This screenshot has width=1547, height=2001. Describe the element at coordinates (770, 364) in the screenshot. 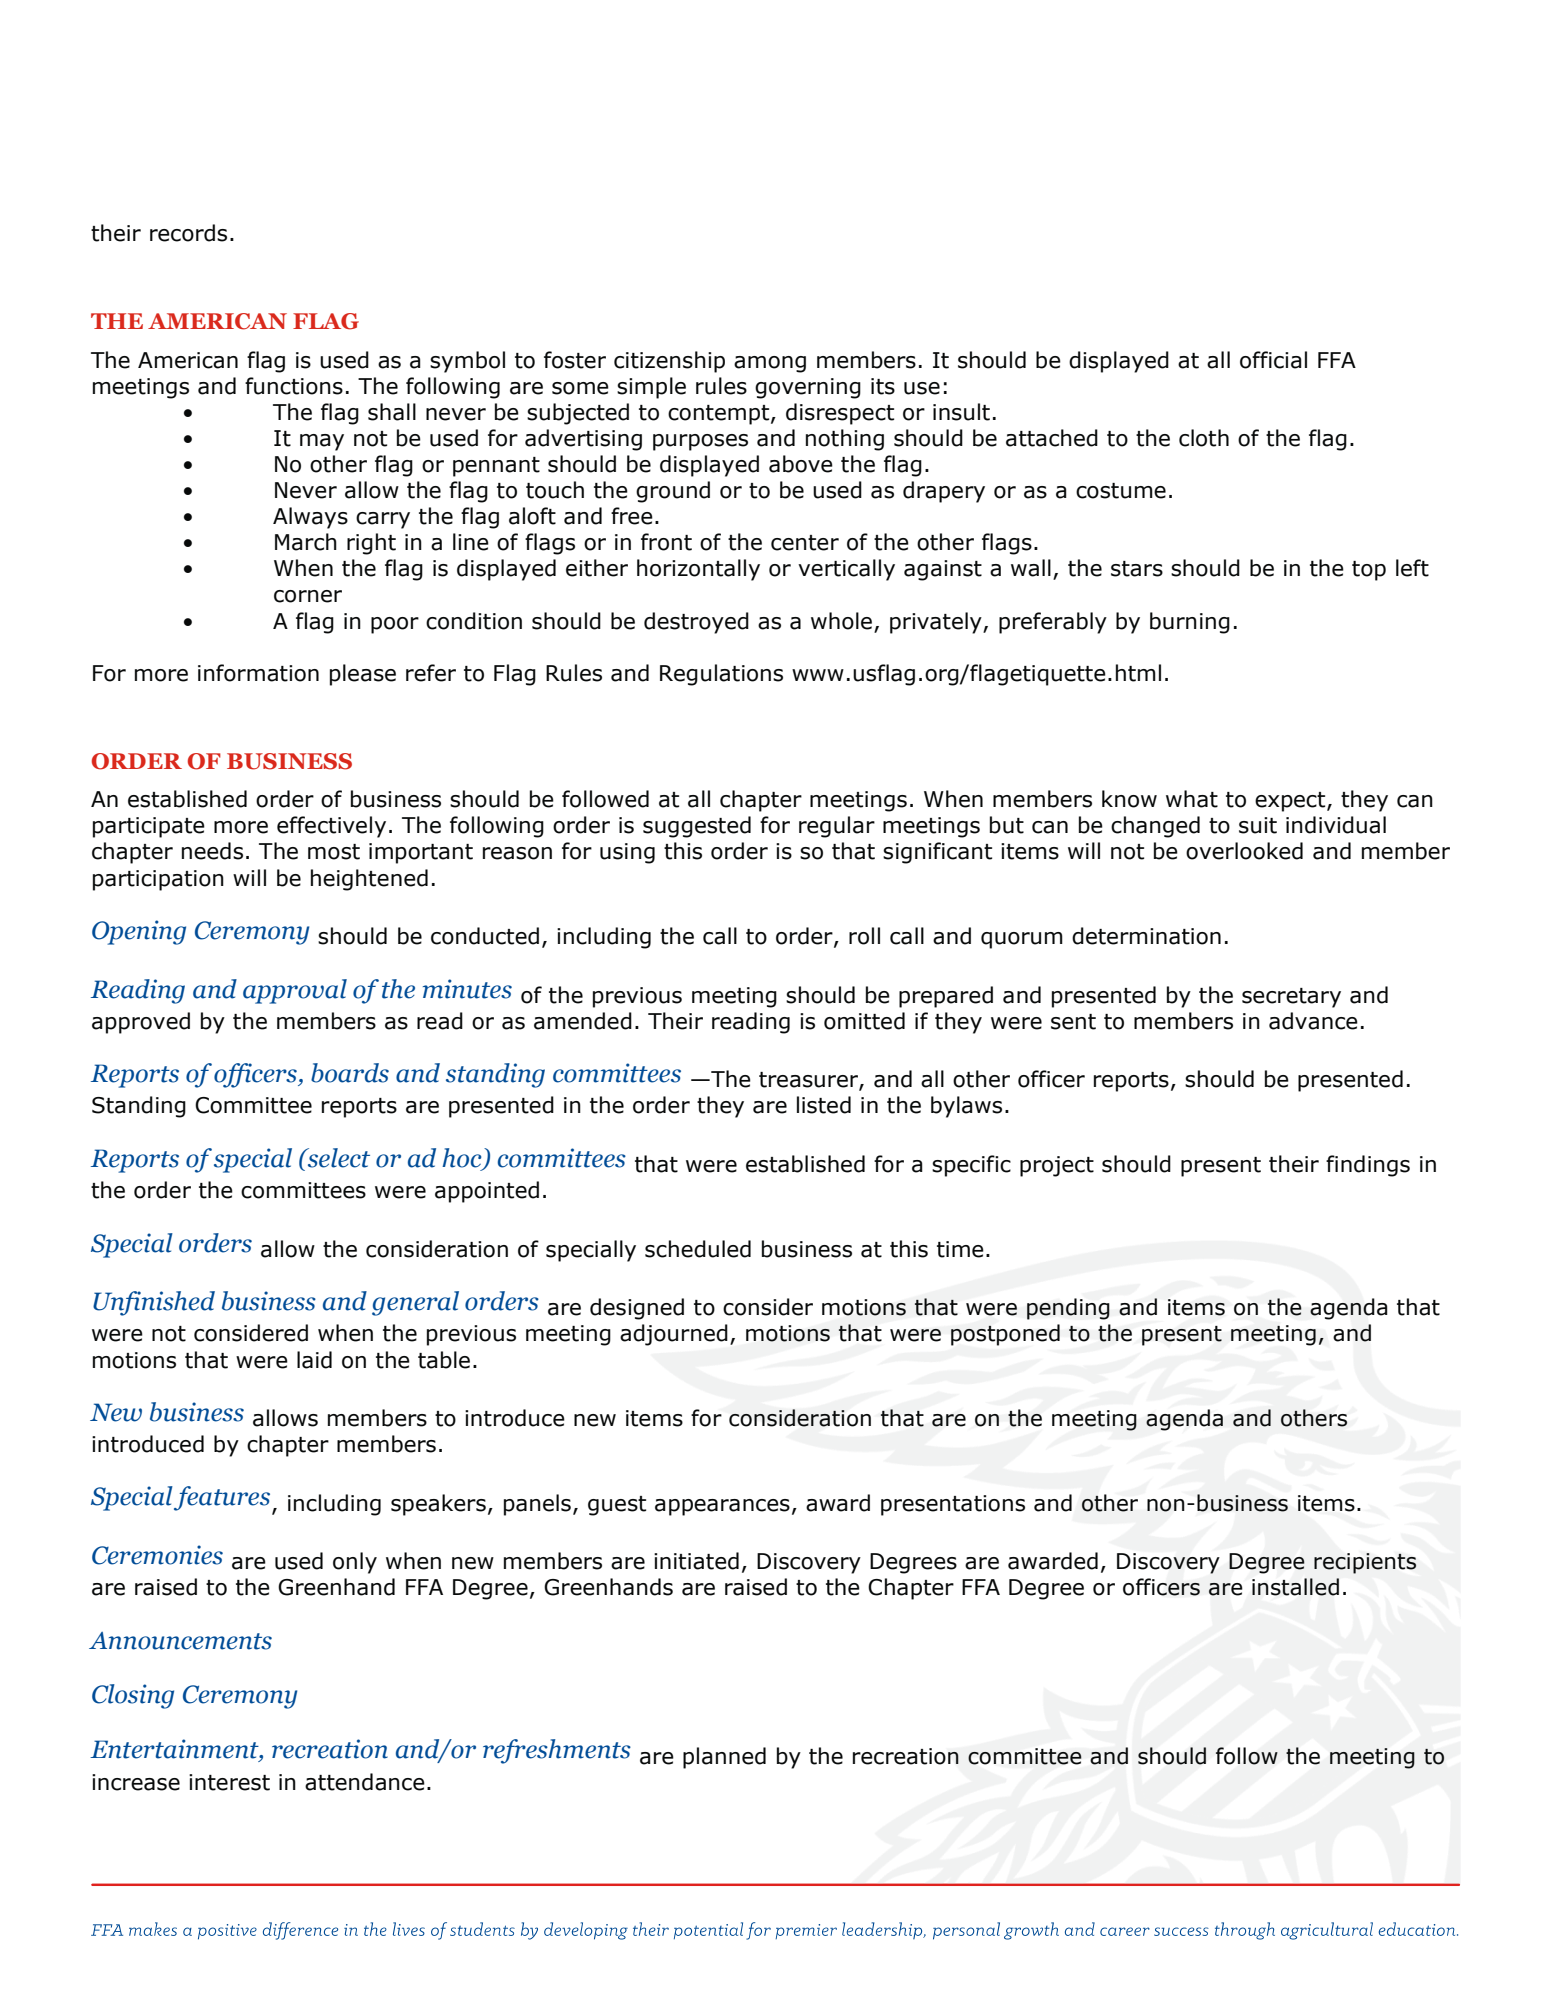

I see `among` at that location.
